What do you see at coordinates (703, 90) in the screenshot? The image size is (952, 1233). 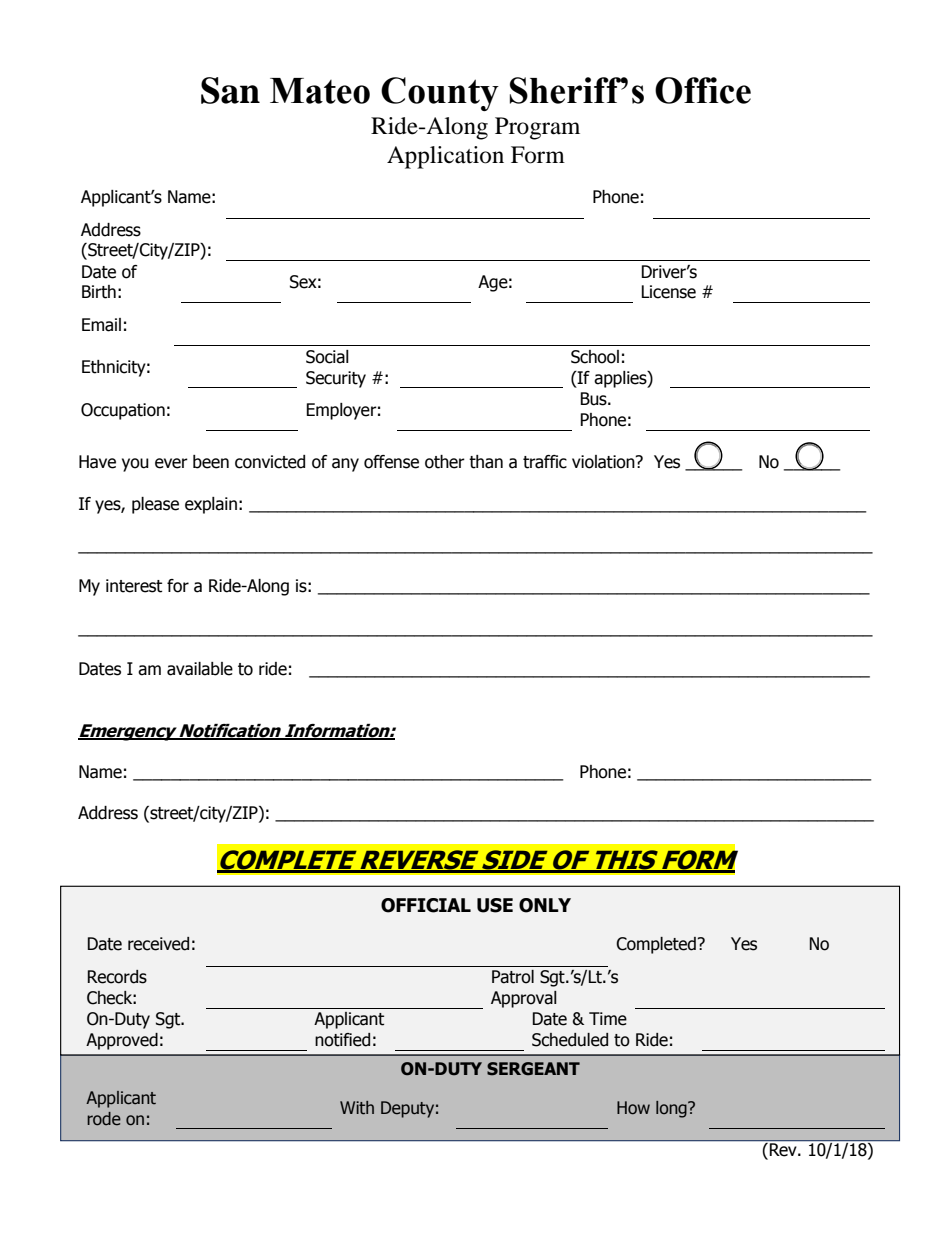 I see `Office` at bounding box center [703, 90].
